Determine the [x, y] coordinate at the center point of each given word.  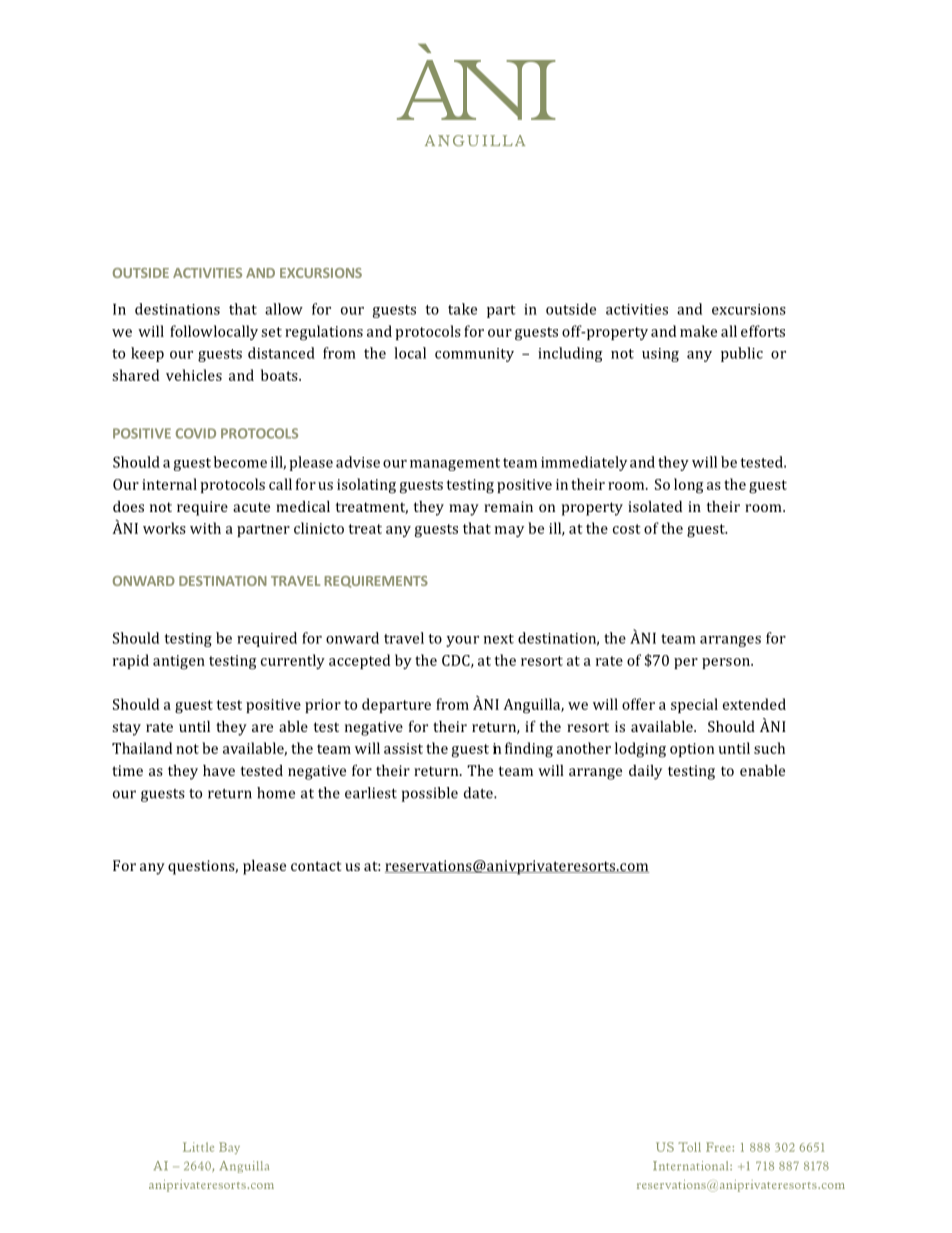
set [271, 332]
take [462, 309]
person [727, 663]
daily [645, 772]
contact [316, 866]
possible [430, 794]
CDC [457, 661]
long [688, 486]
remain [508, 506]
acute [251, 507]
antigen [179, 662]
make [698, 331]
